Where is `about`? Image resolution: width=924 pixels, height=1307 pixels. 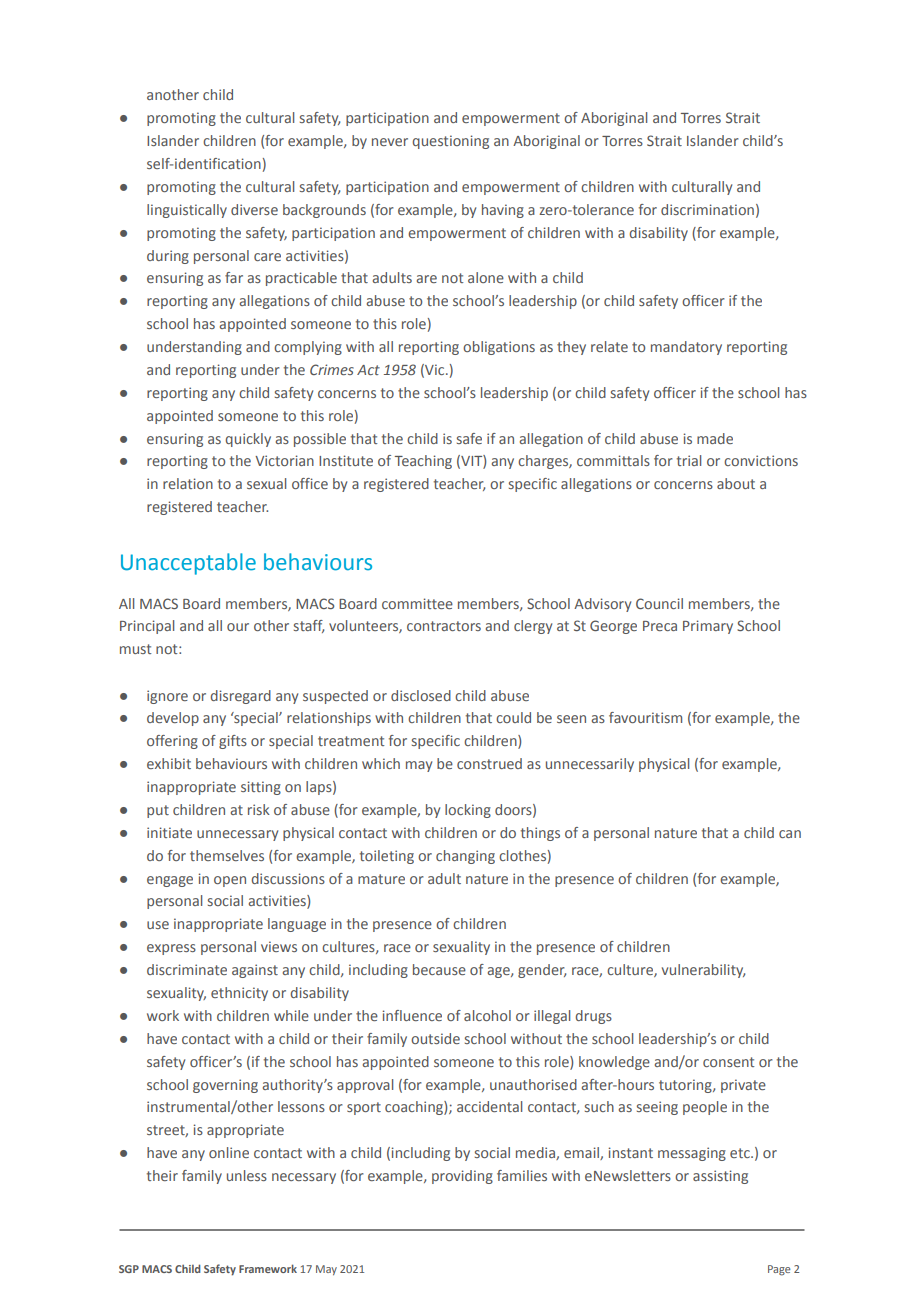 about is located at coordinates (736, 483).
